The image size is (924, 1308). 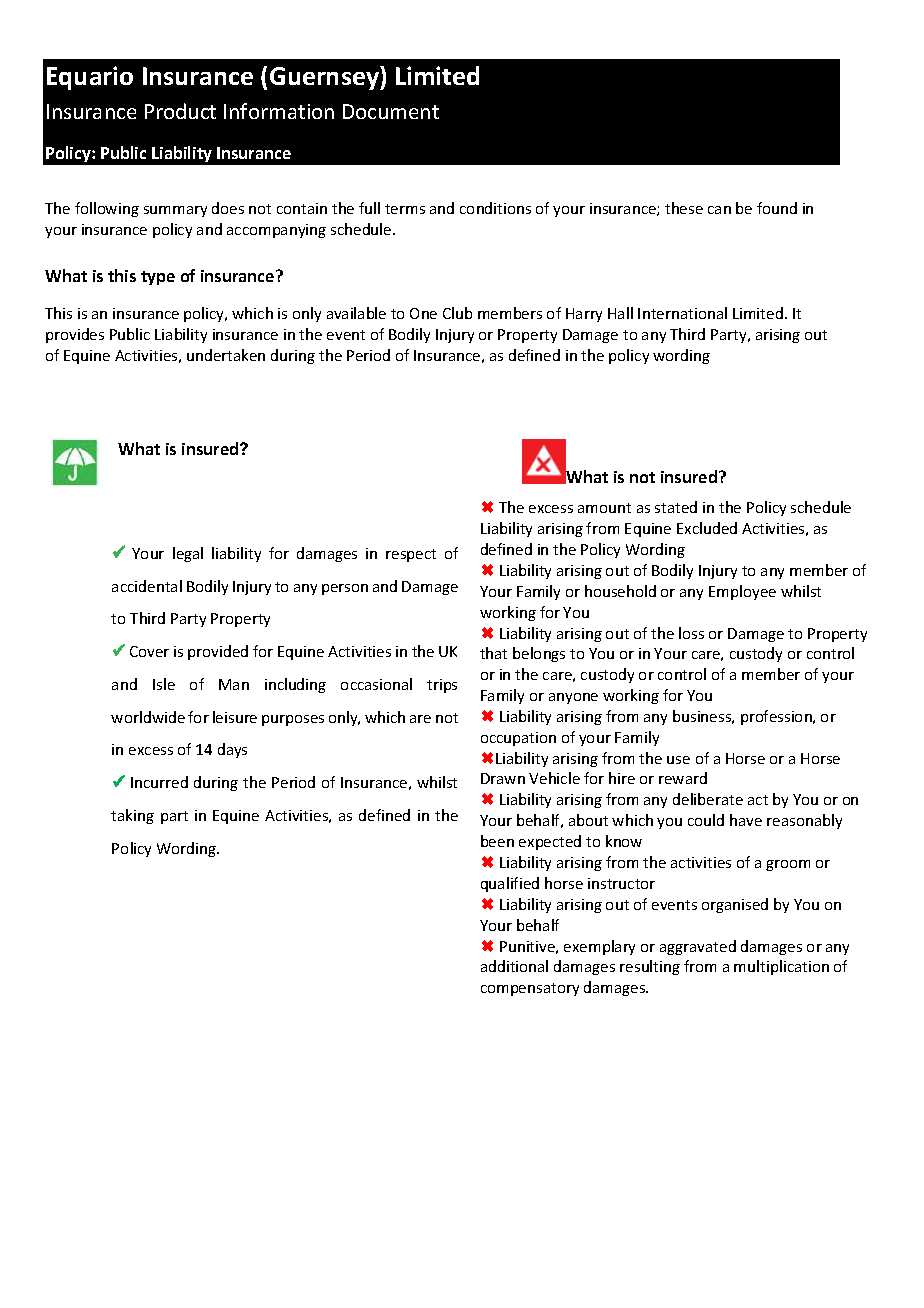 I want to click on additional, so click(x=514, y=966).
